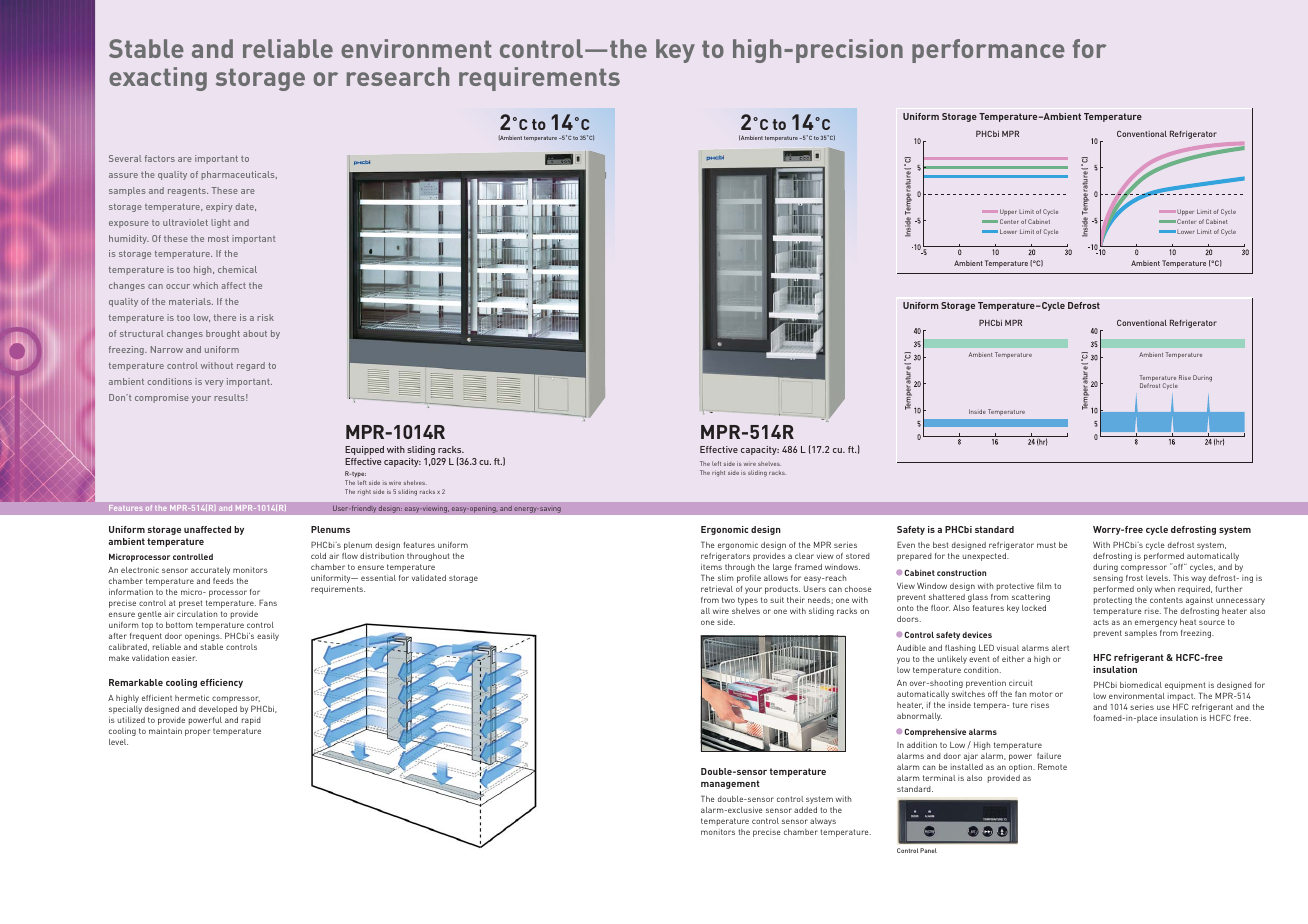 The height and width of the screenshot is (924, 1308). I want to click on proper, so click(198, 732).
